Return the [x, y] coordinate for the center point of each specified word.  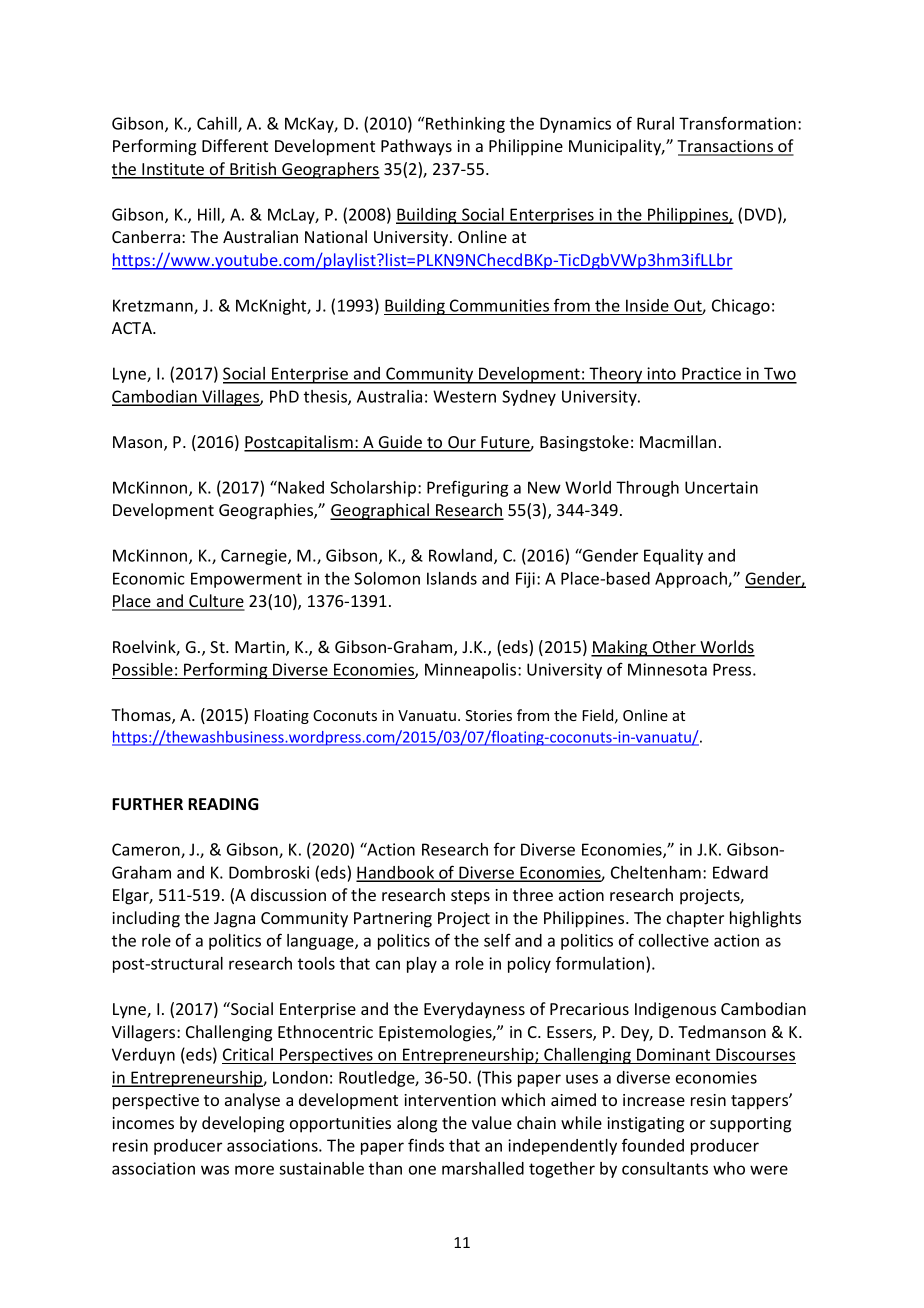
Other [674, 648]
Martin [261, 648]
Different [235, 145]
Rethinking [465, 125]
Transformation [737, 123]
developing [243, 1124]
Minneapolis [472, 671]
